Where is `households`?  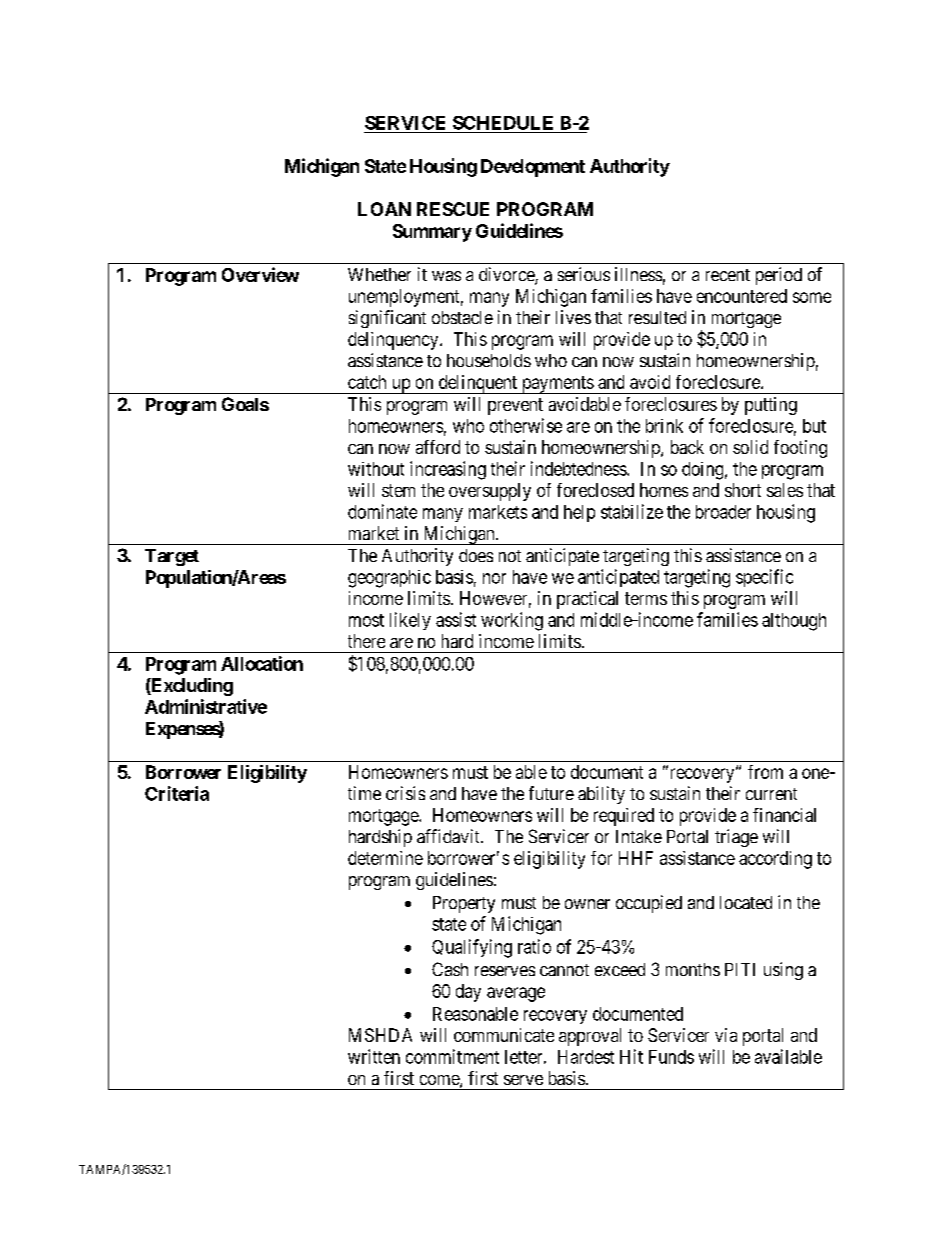 households is located at coordinates (489, 360).
